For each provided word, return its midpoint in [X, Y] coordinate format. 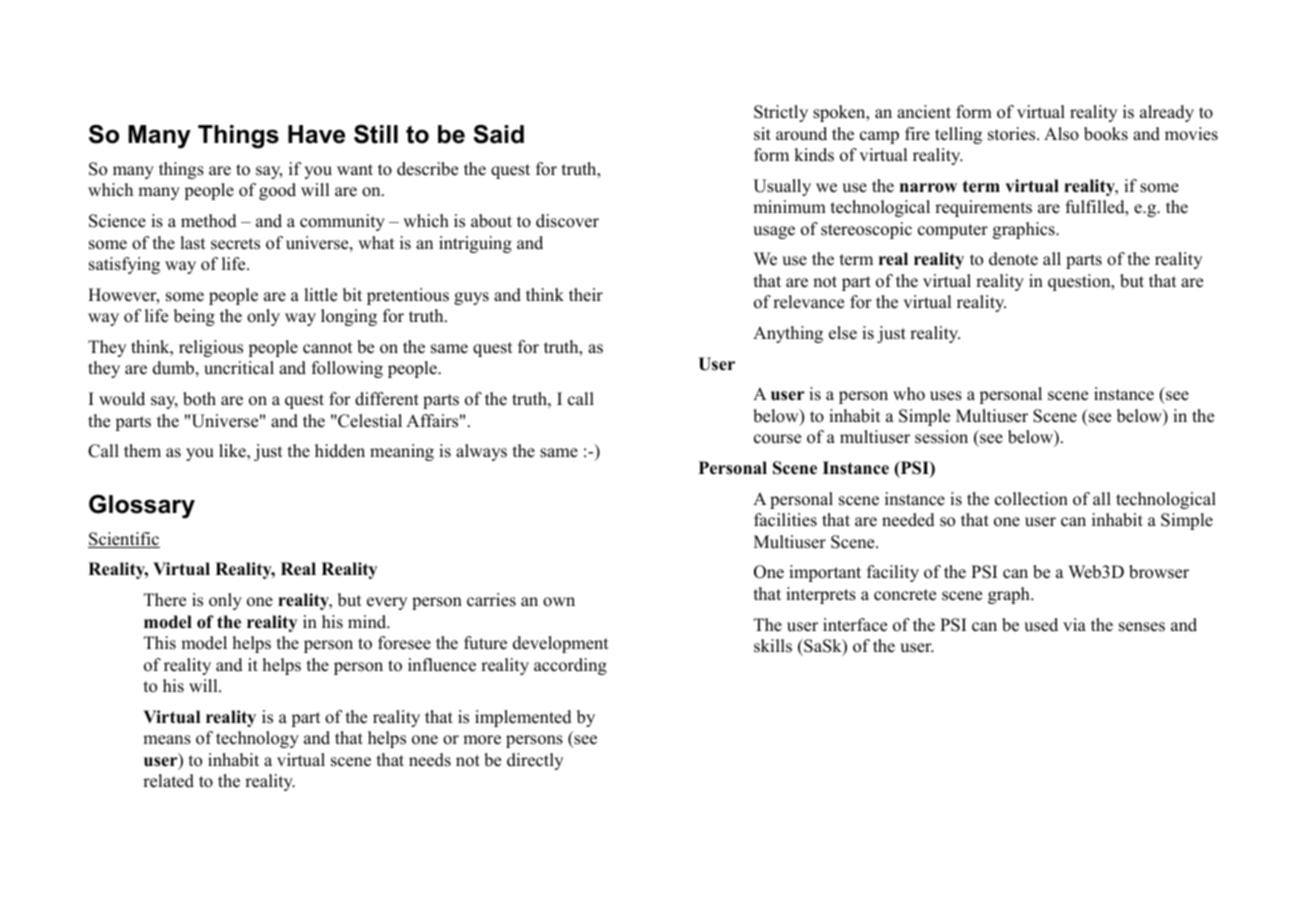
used [1041, 625]
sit [762, 134]
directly [535, 761]
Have [316, 134]
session [941, 437]
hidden [340, 451]
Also [1061, 134]
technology [257, 739]
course [777, 439]
